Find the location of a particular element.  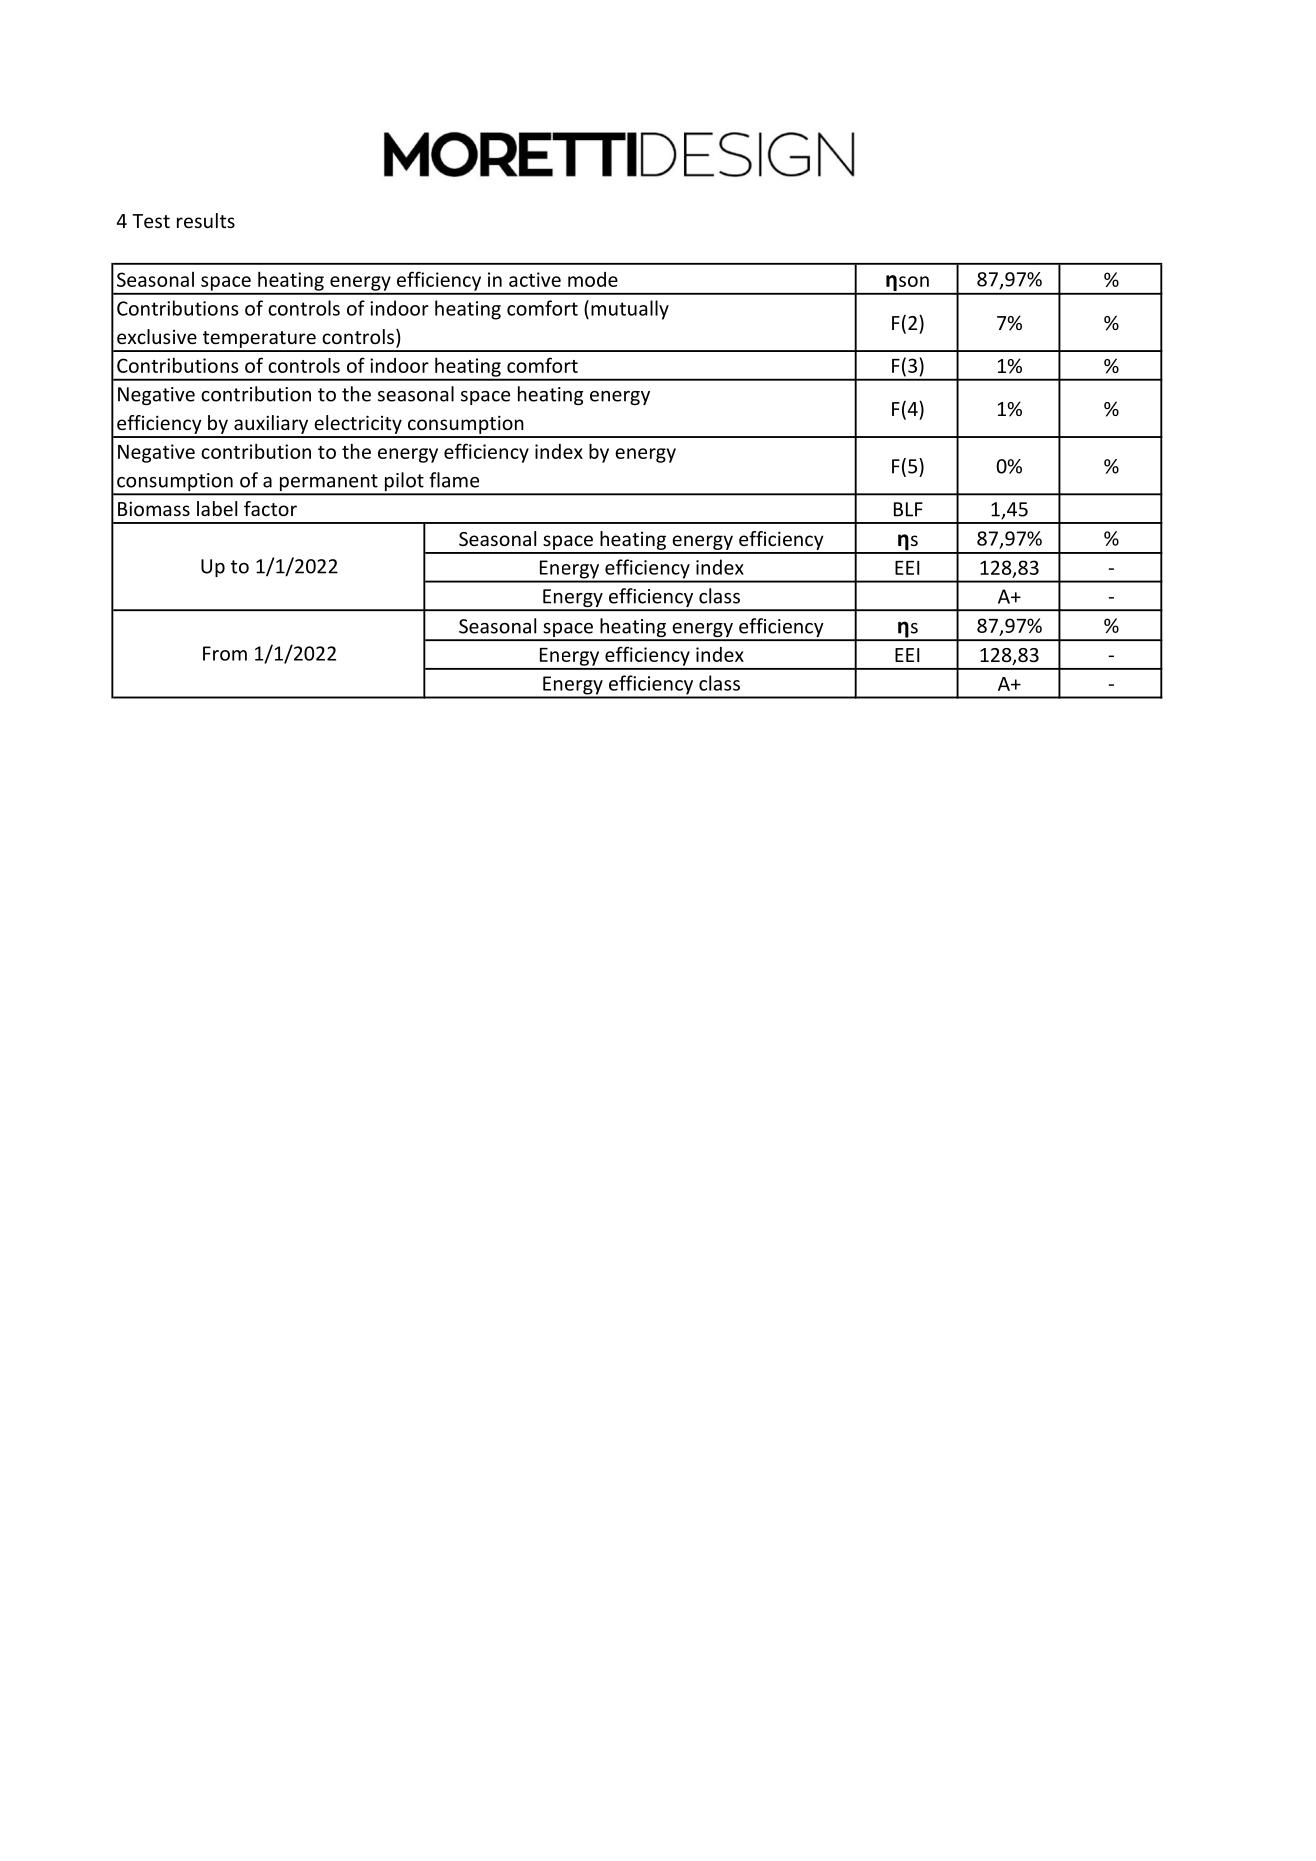

results is located at coordinates (206, 220).
